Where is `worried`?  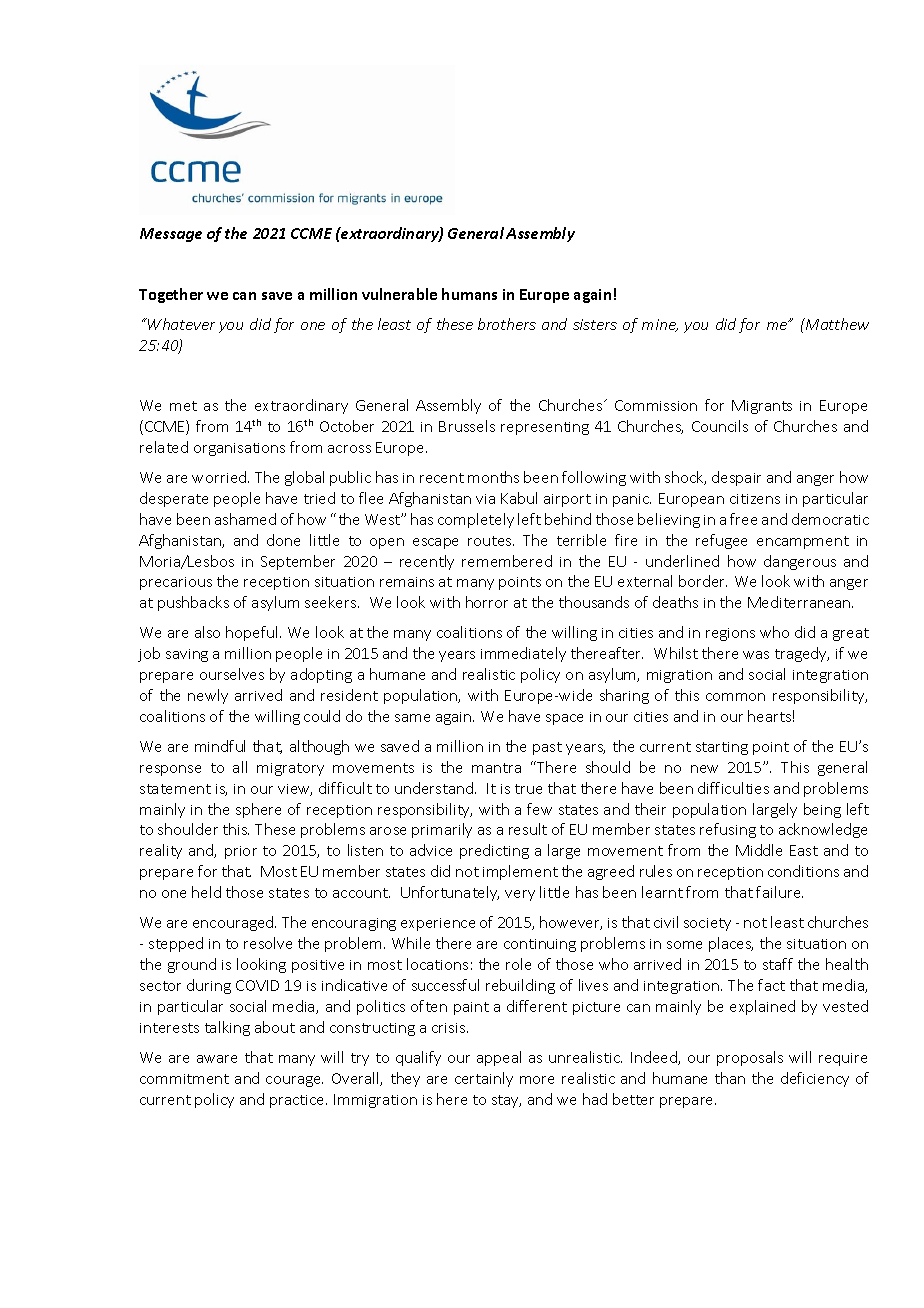 worried is located at coordinates (220, 477).
